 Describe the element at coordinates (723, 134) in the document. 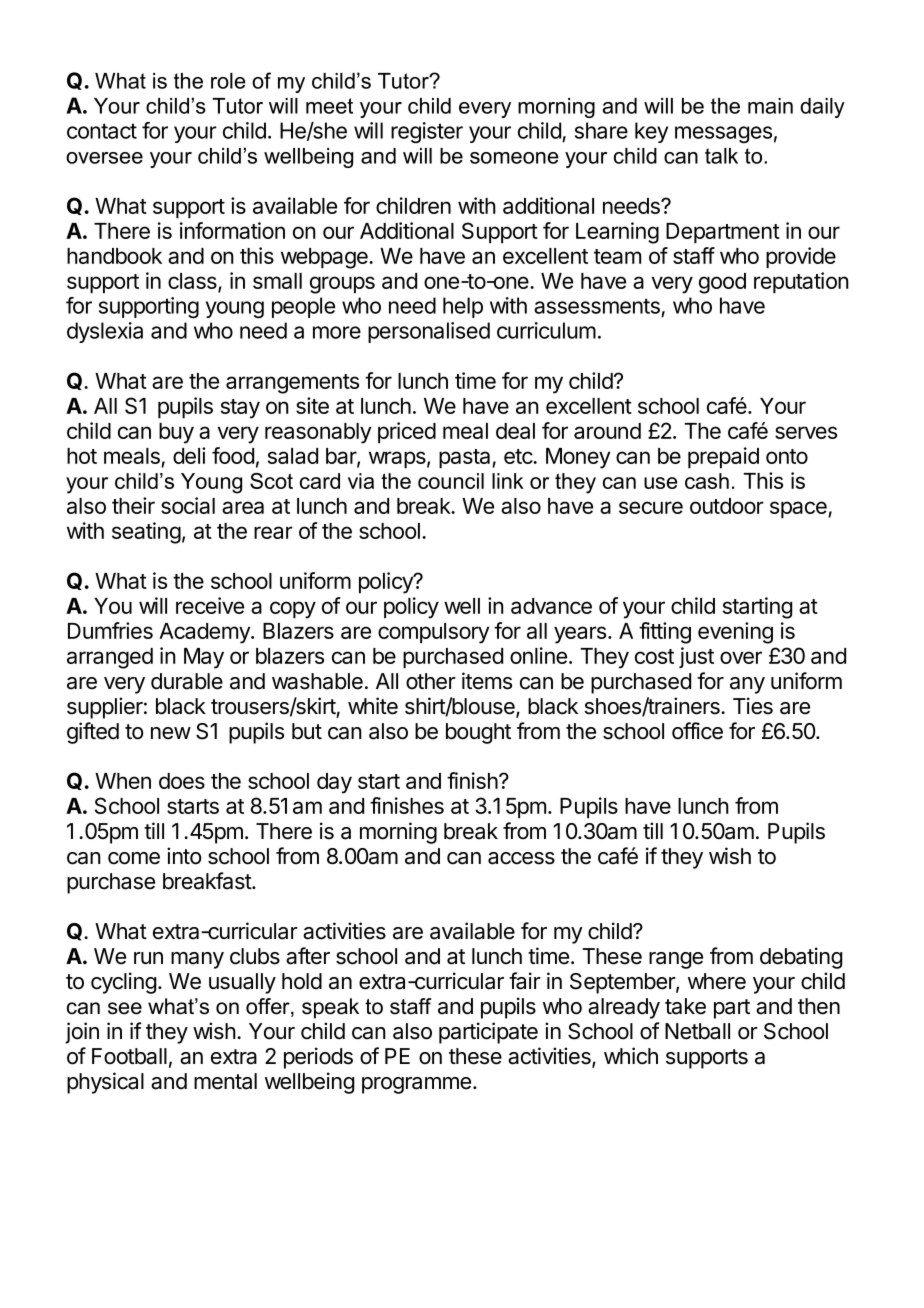

I see `messages` at that location.
